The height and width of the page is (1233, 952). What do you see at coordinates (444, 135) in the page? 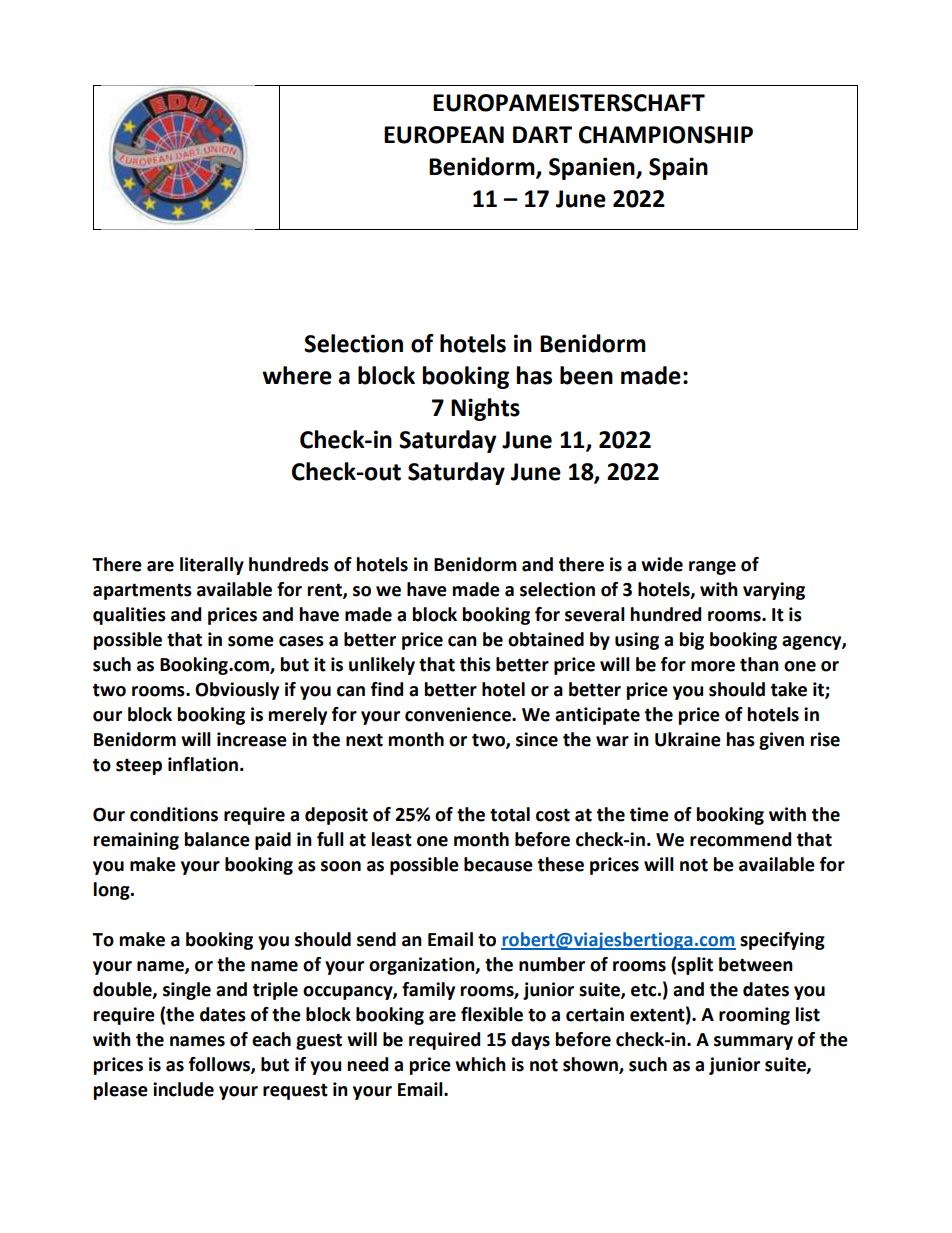
I see `EUROPEAN` at bounding box center [444, 135].
